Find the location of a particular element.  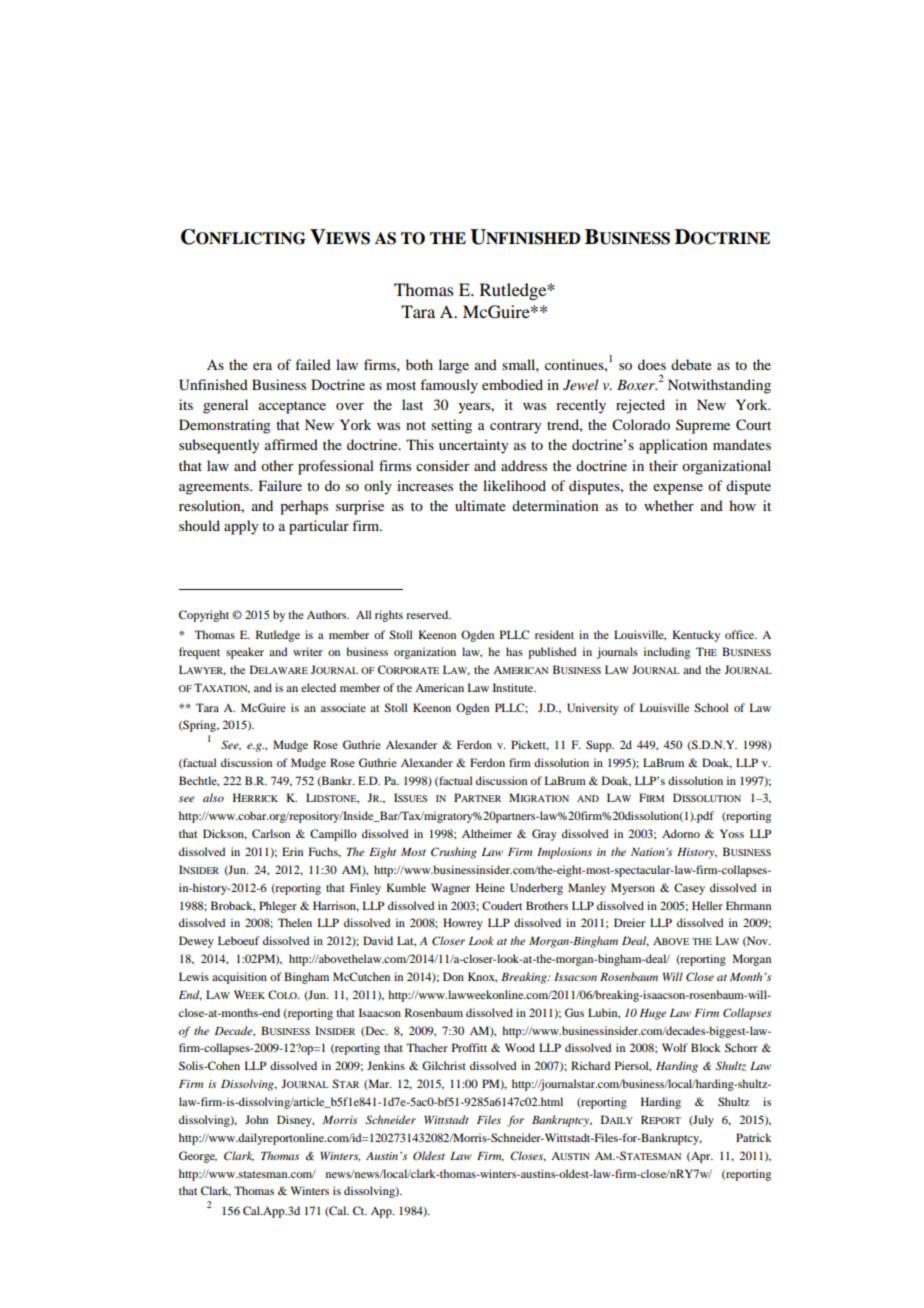

Patrick is located at coordinates (754, 1137).
